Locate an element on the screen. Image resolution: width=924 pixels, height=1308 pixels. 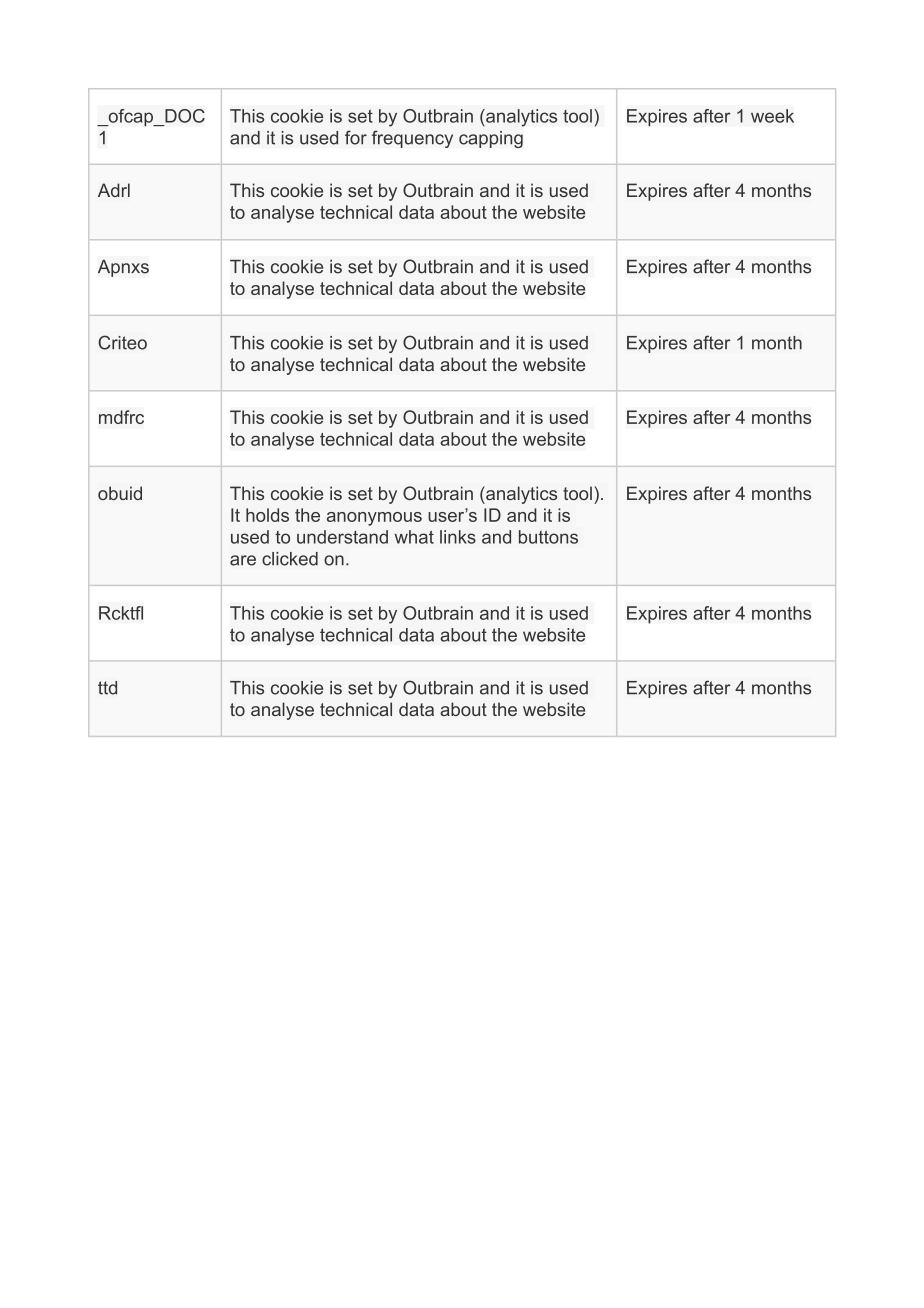
frequency is located at coordinates (412, 139).
